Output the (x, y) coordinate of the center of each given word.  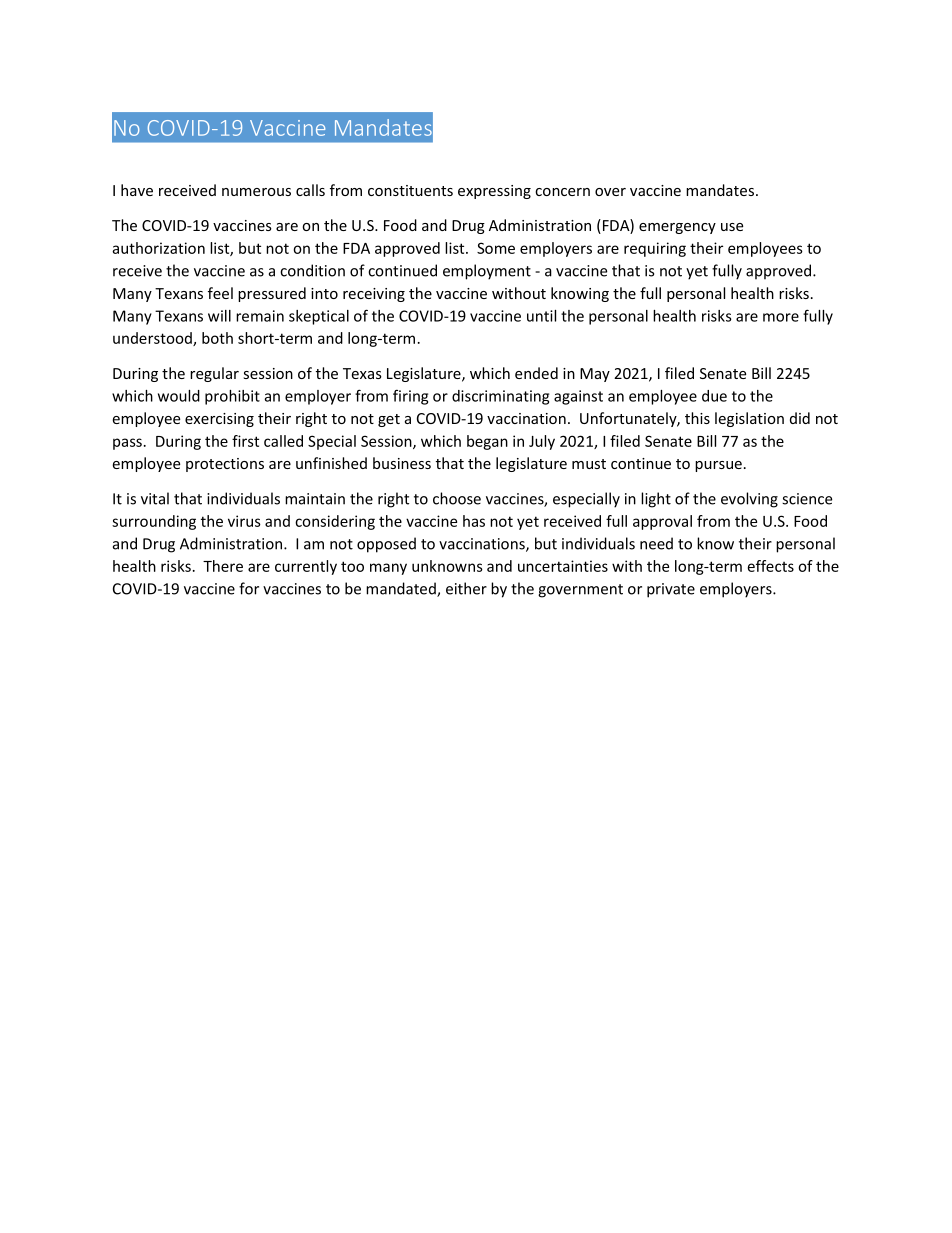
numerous (256, 192)
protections (225, 465)
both (217, 338)
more (781, 317)
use (732, 227)
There (223, 566)
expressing (494, 192)
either (466, 588)
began (487, 442)
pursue (718, 466)
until (541, 316)
